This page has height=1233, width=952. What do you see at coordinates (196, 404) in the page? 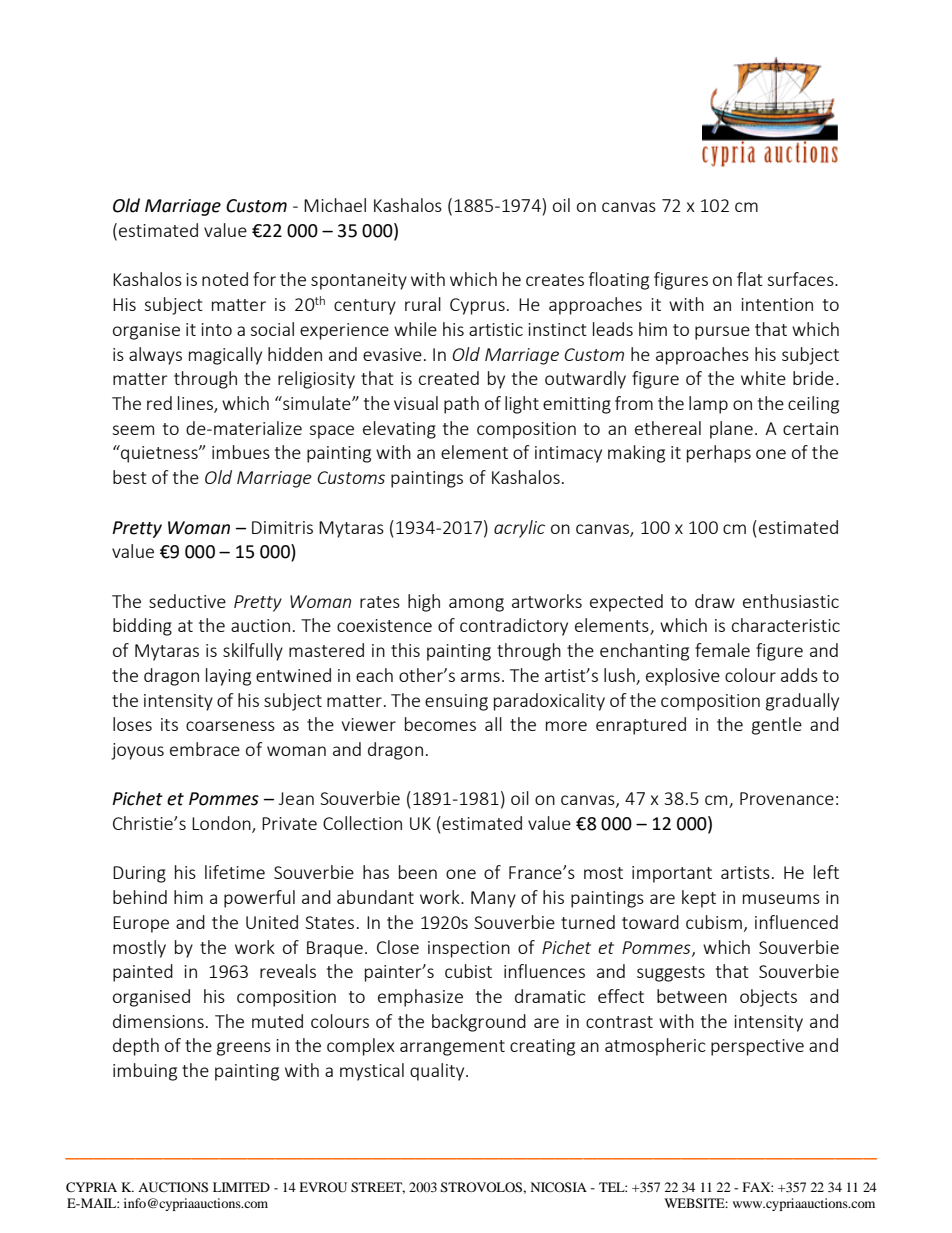
I see `lines` at bounding box center [196, 404].
